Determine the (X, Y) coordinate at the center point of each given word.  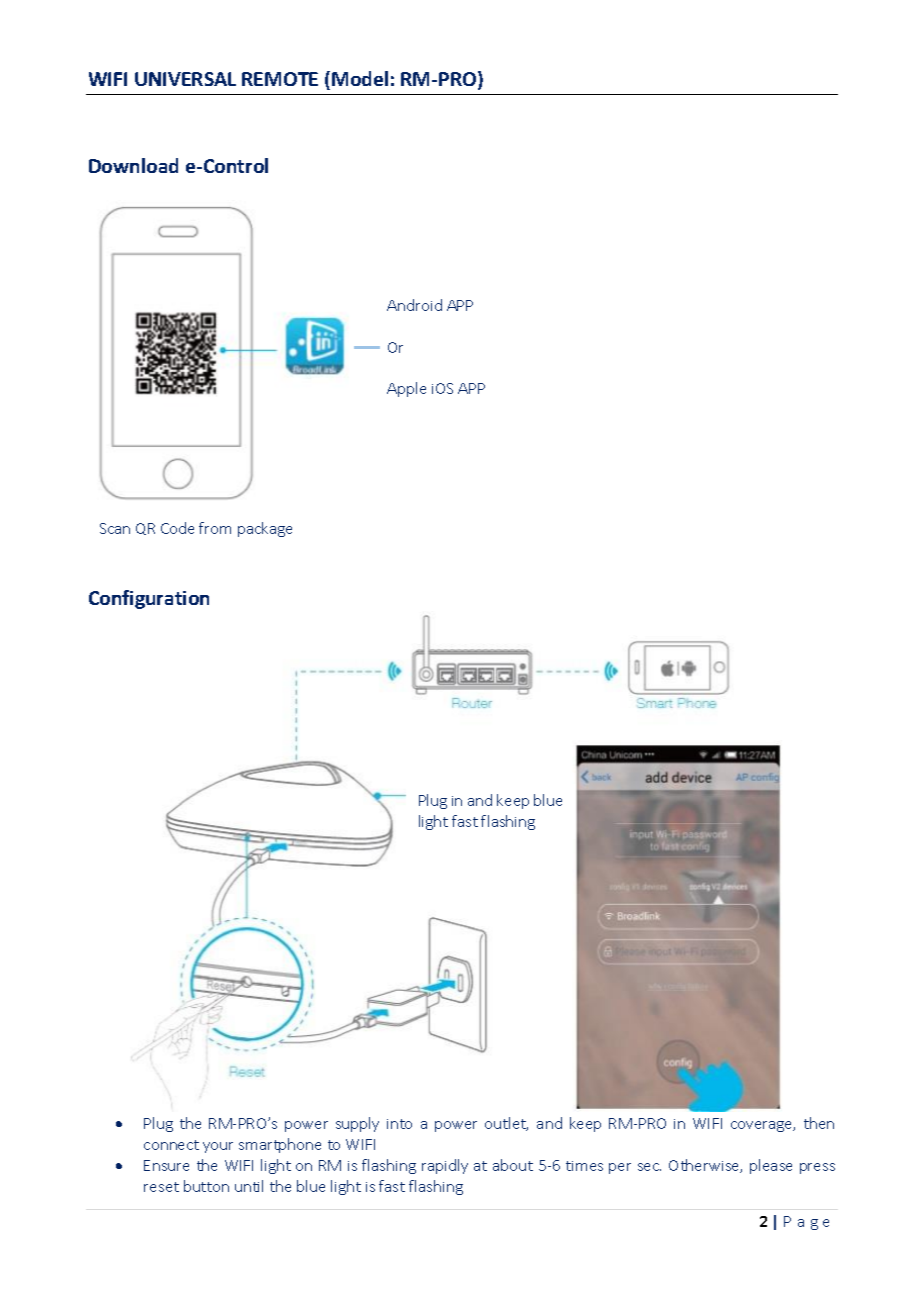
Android (414, 305)
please (771, 1166)
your (218, 1147)
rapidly (445, 1166)
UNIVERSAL (185, 79)
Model (360, 78)
